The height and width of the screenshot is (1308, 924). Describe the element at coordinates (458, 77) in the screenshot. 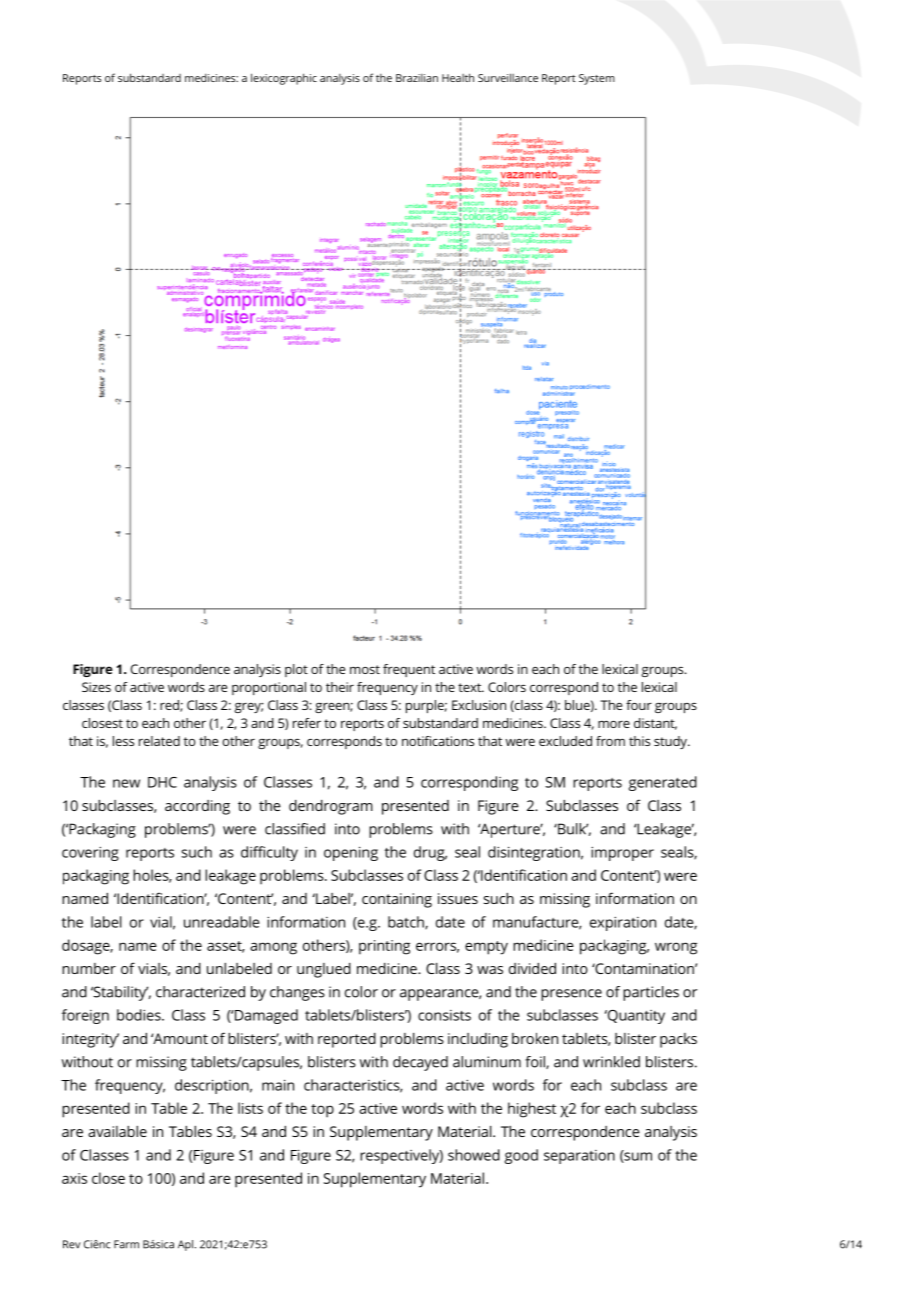

I see `Health` at that location.
